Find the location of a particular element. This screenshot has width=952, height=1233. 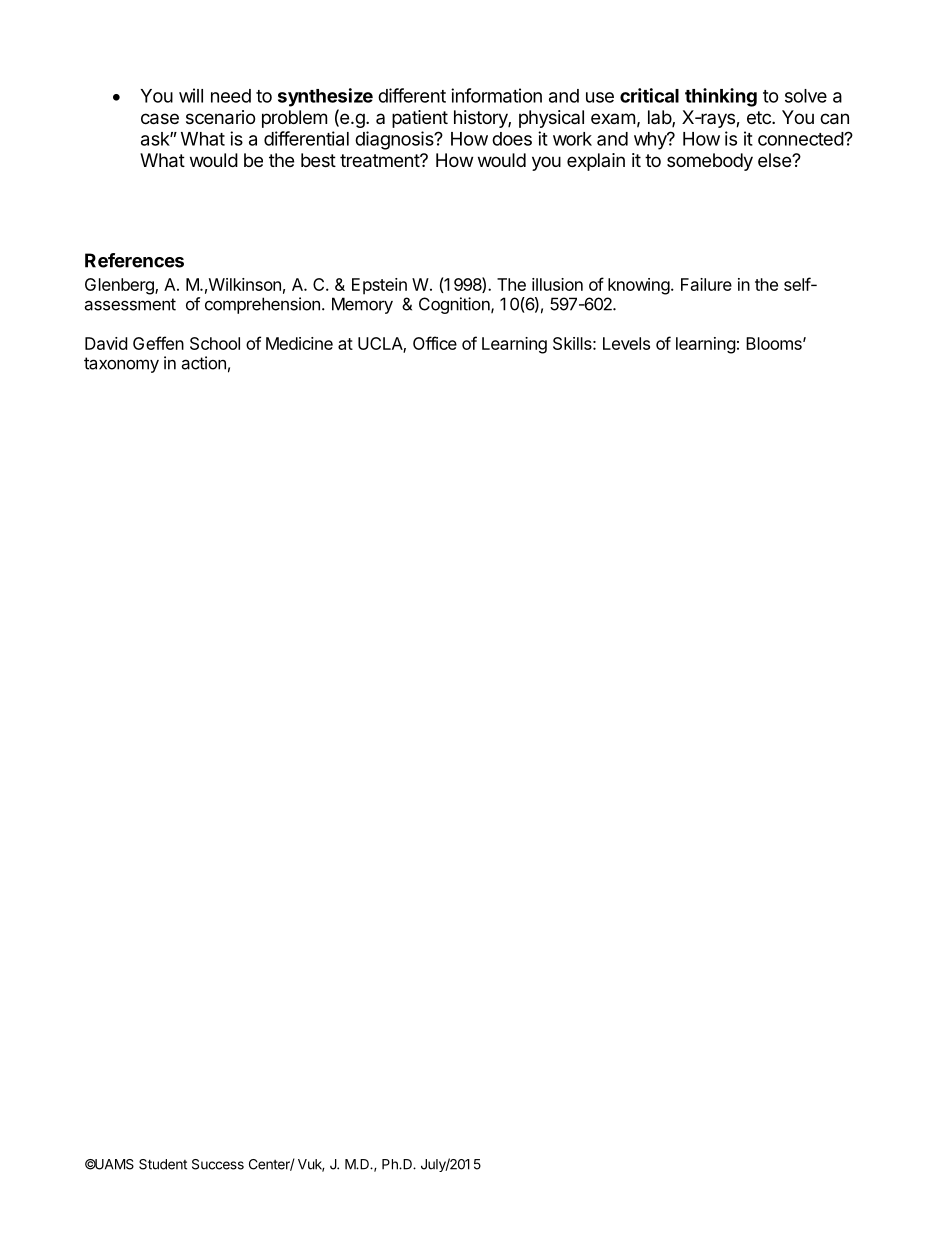

Medicine is located at coordinates (299, 343).
